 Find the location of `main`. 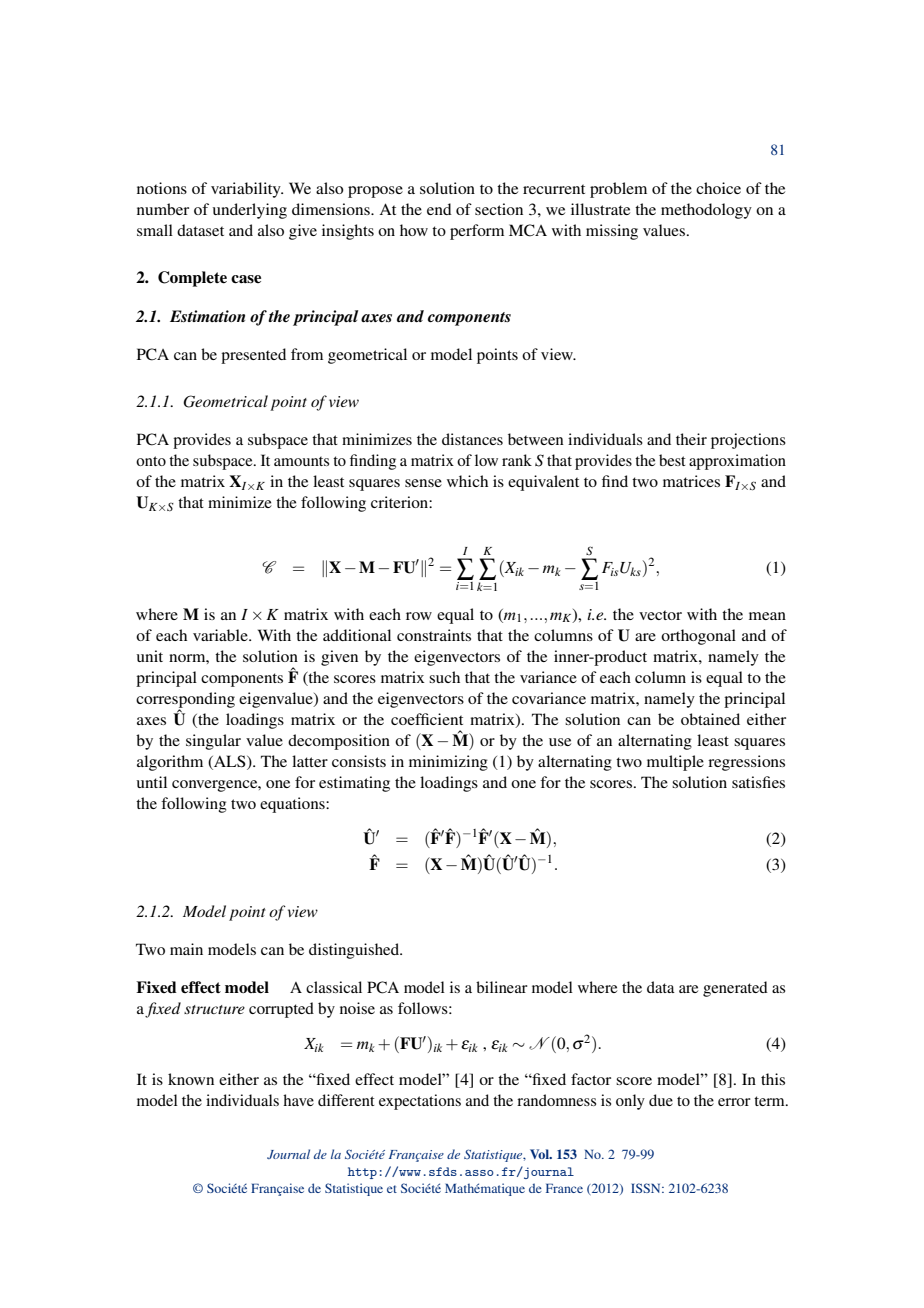

main is located at coordinates (186, 949).
